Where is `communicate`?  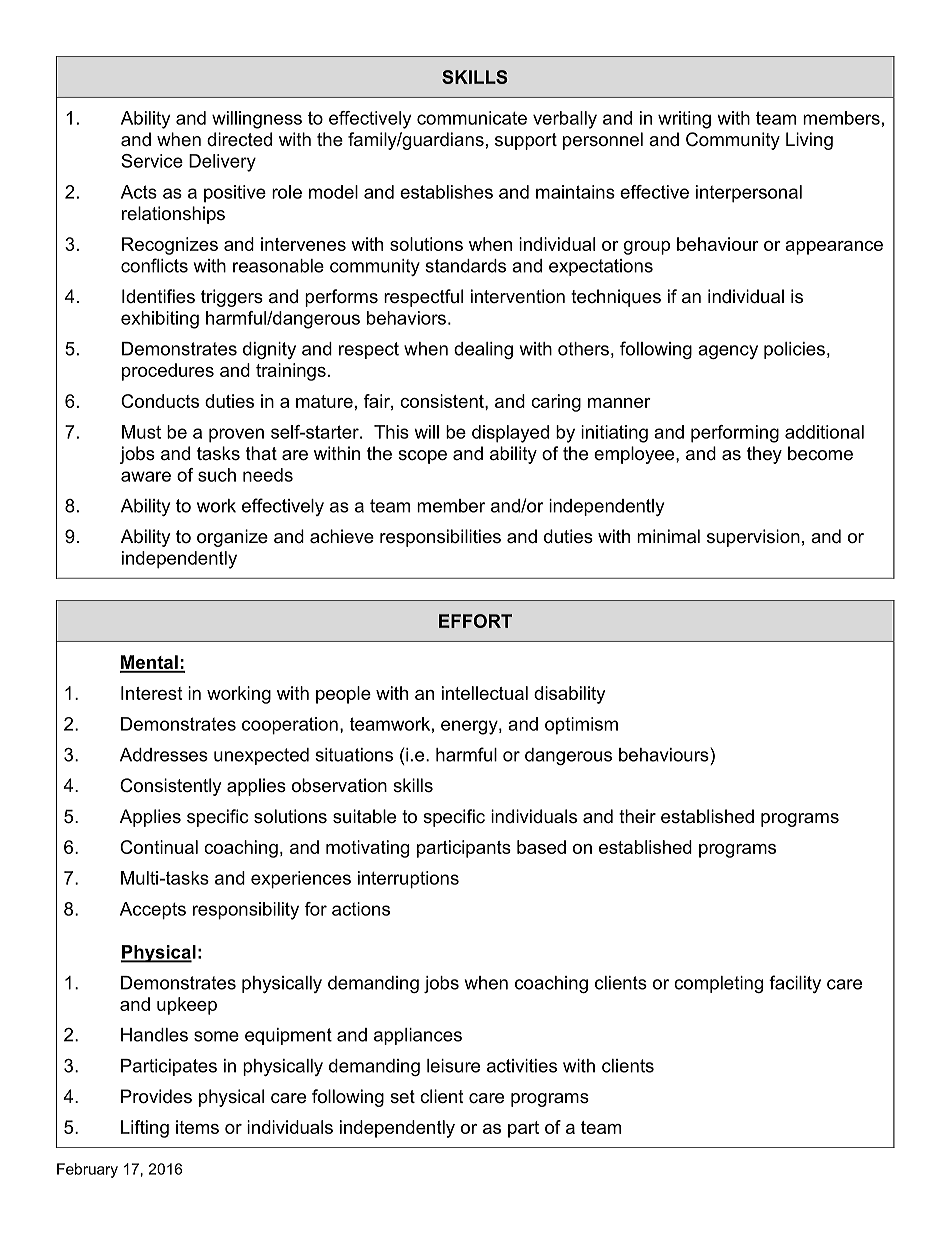 communicate is located at coordinates (472, 118).
